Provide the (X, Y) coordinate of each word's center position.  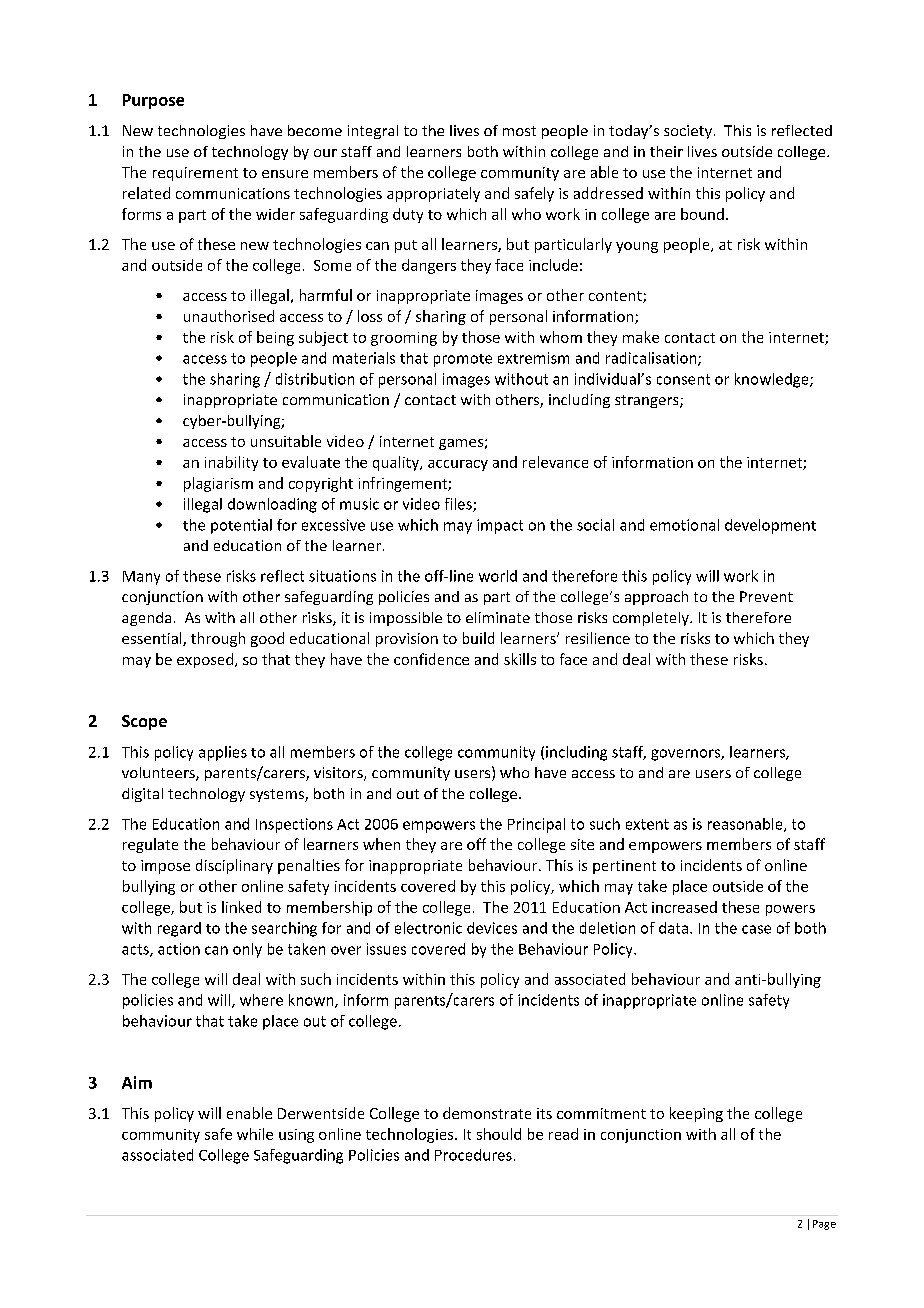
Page (824, 1225)
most (519, 131)
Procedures (473, 1155)
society (688, 132)
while (255, 1134)
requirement (195, 174)
